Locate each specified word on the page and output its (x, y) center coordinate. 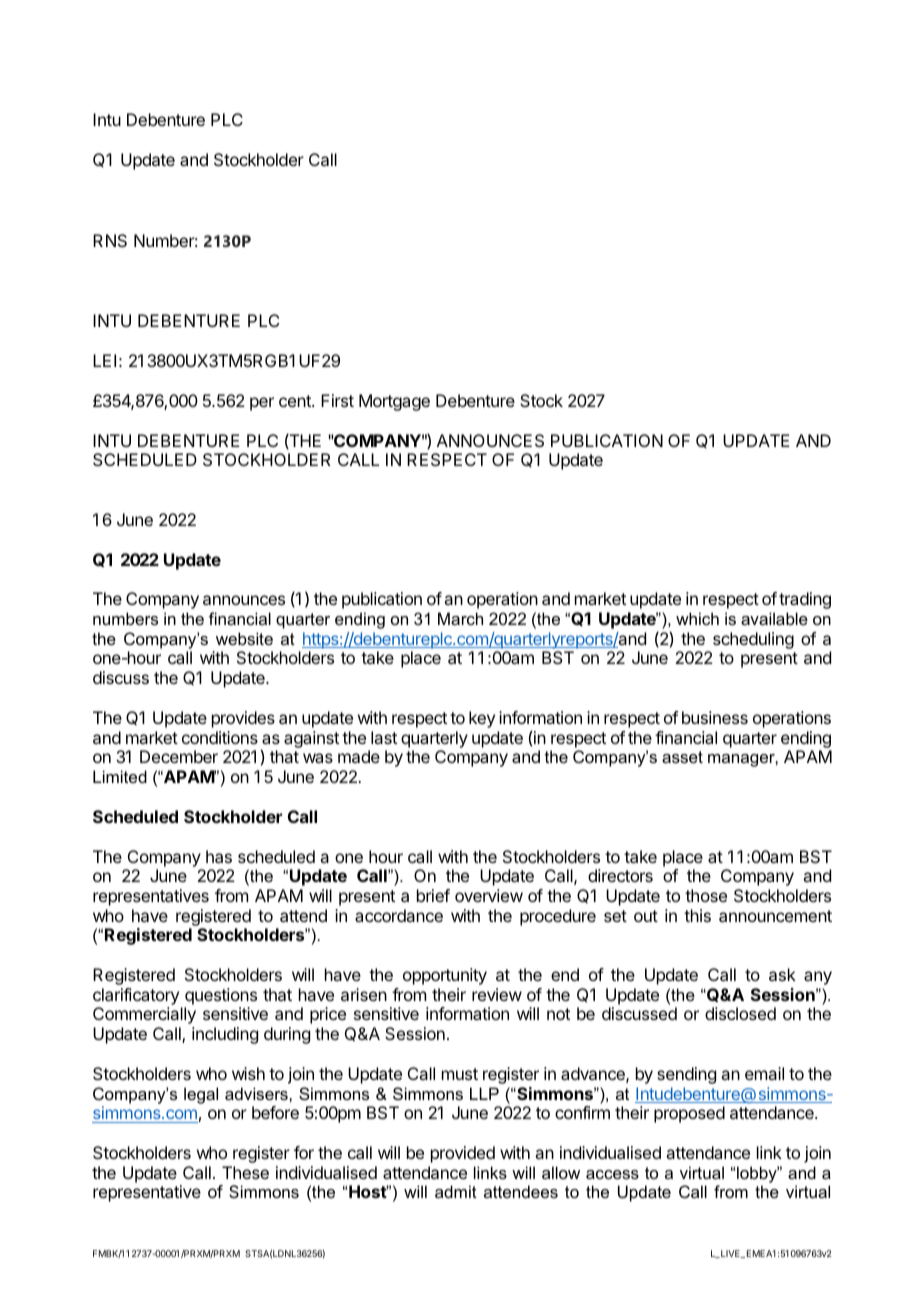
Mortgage (394, 402)
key (482, 719)
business (715, 717)
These (245, 1172)
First (337, 400)
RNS (110, 240)
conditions (220, 737)
